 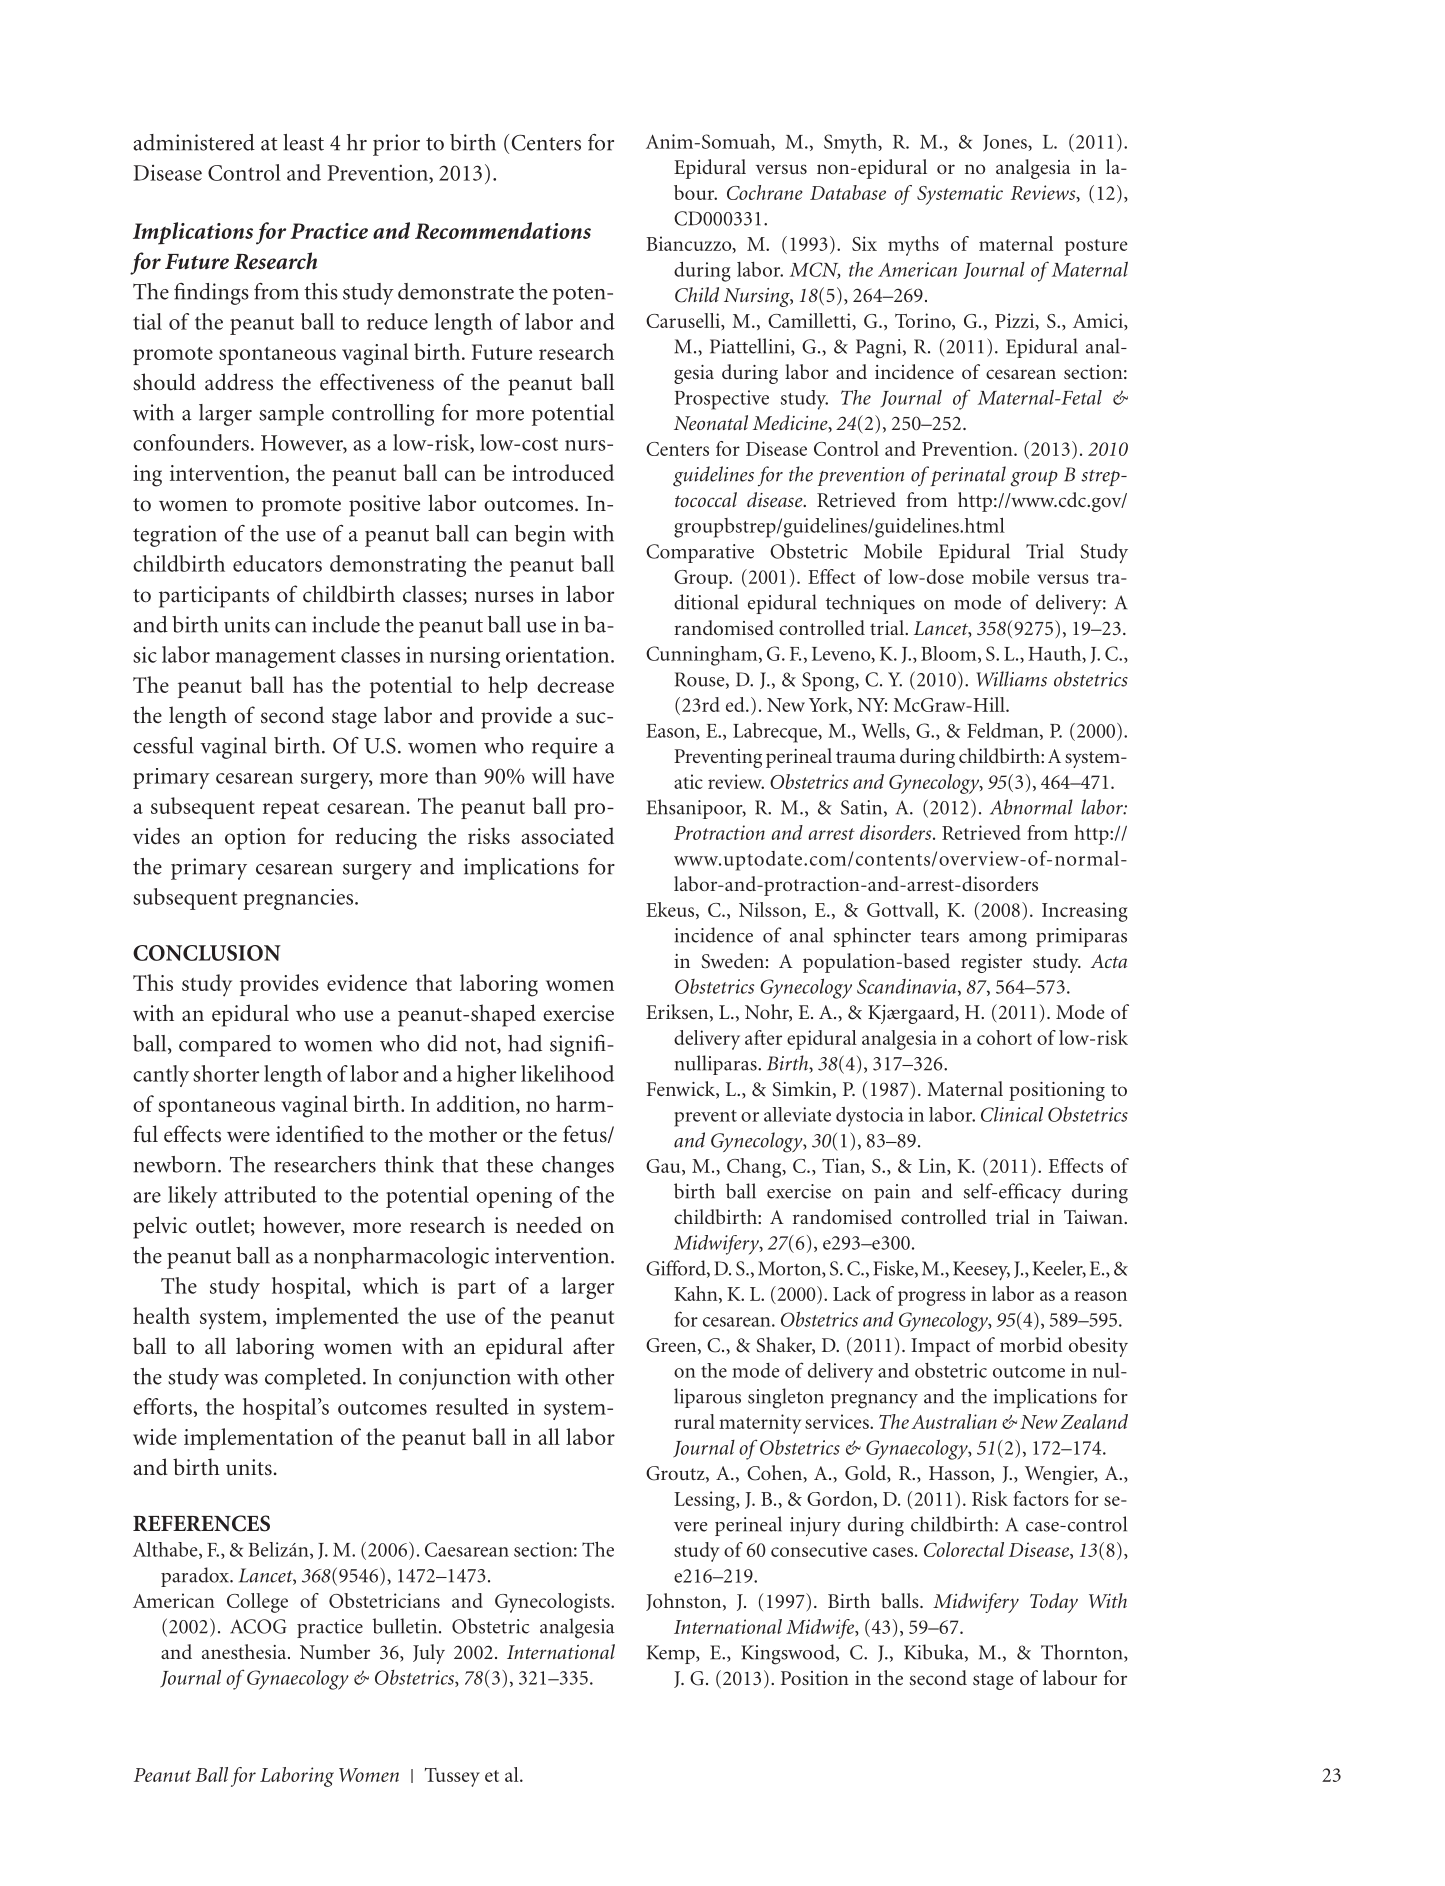 What do you see at coordinates (303, 142) in the screenshot?
I see `least` at bounding box center [303, 142].
